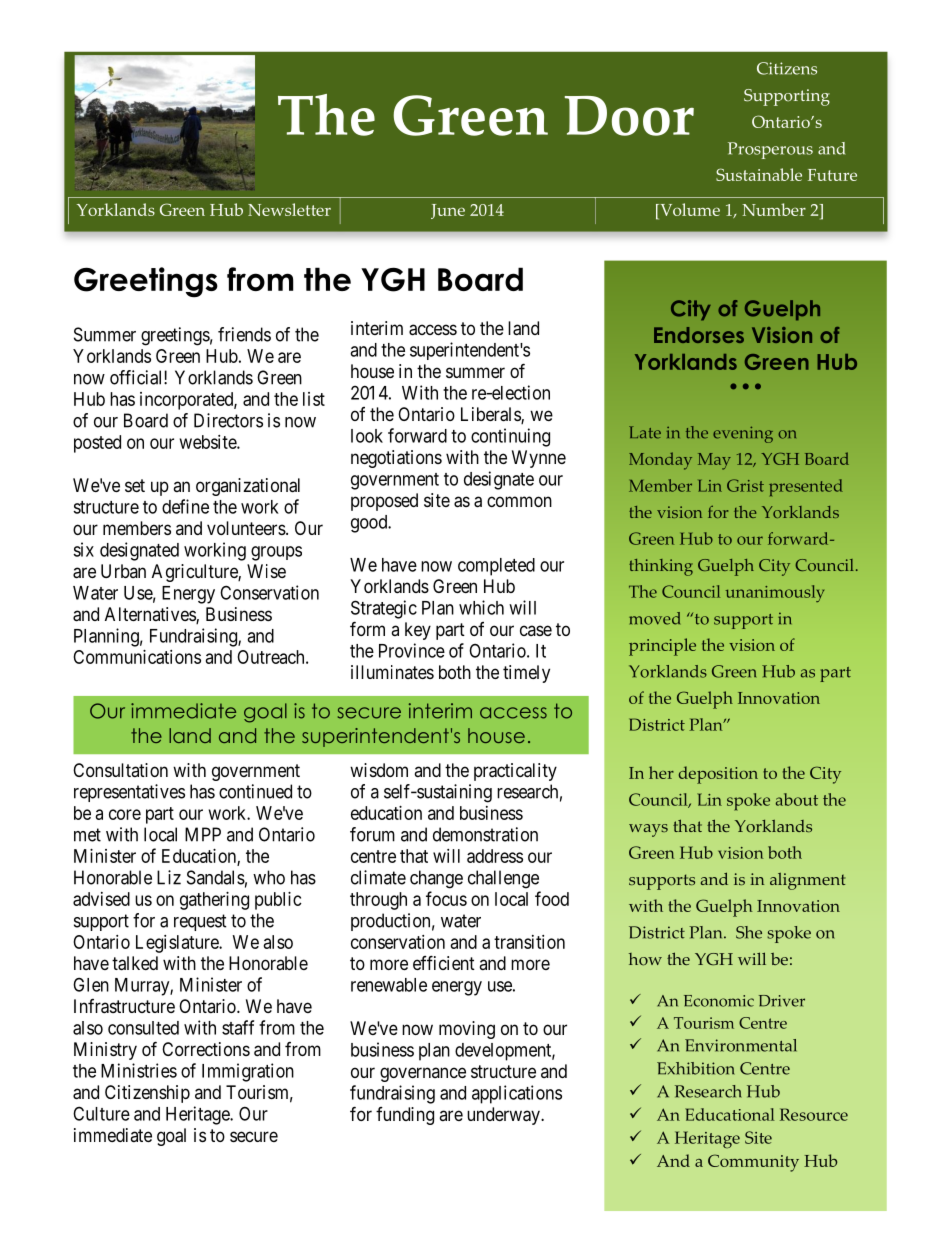 The width and height of the screenshot is (952, 1233). What do you see at coordinates (485, 834) in the screenshot?
I see `demonstration` at bounding box center [485, 834].
